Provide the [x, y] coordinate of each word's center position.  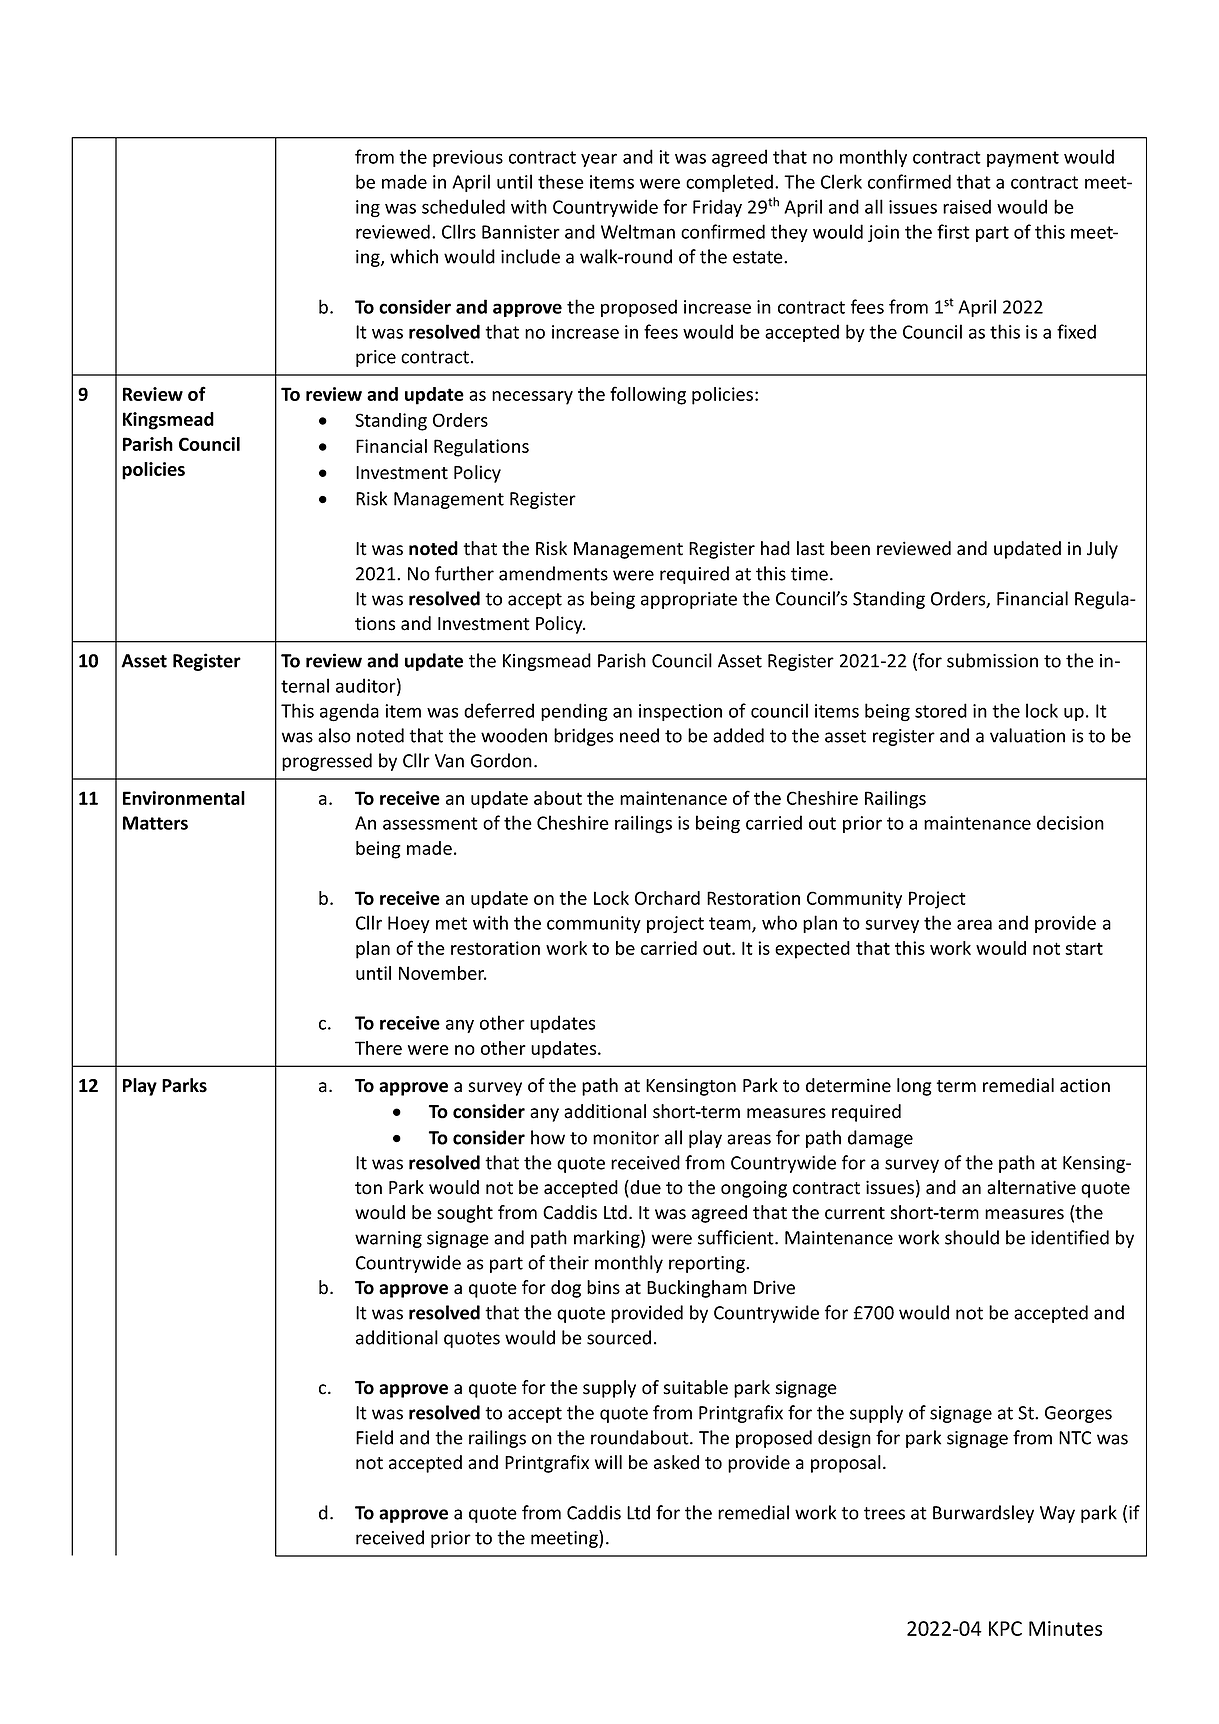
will [608, 1462]
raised [967, 206]
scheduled [463, 206]
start [1084, 948]
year [599, 160]
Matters [155, 823]
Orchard [667, 898]
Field [374, 1437]
